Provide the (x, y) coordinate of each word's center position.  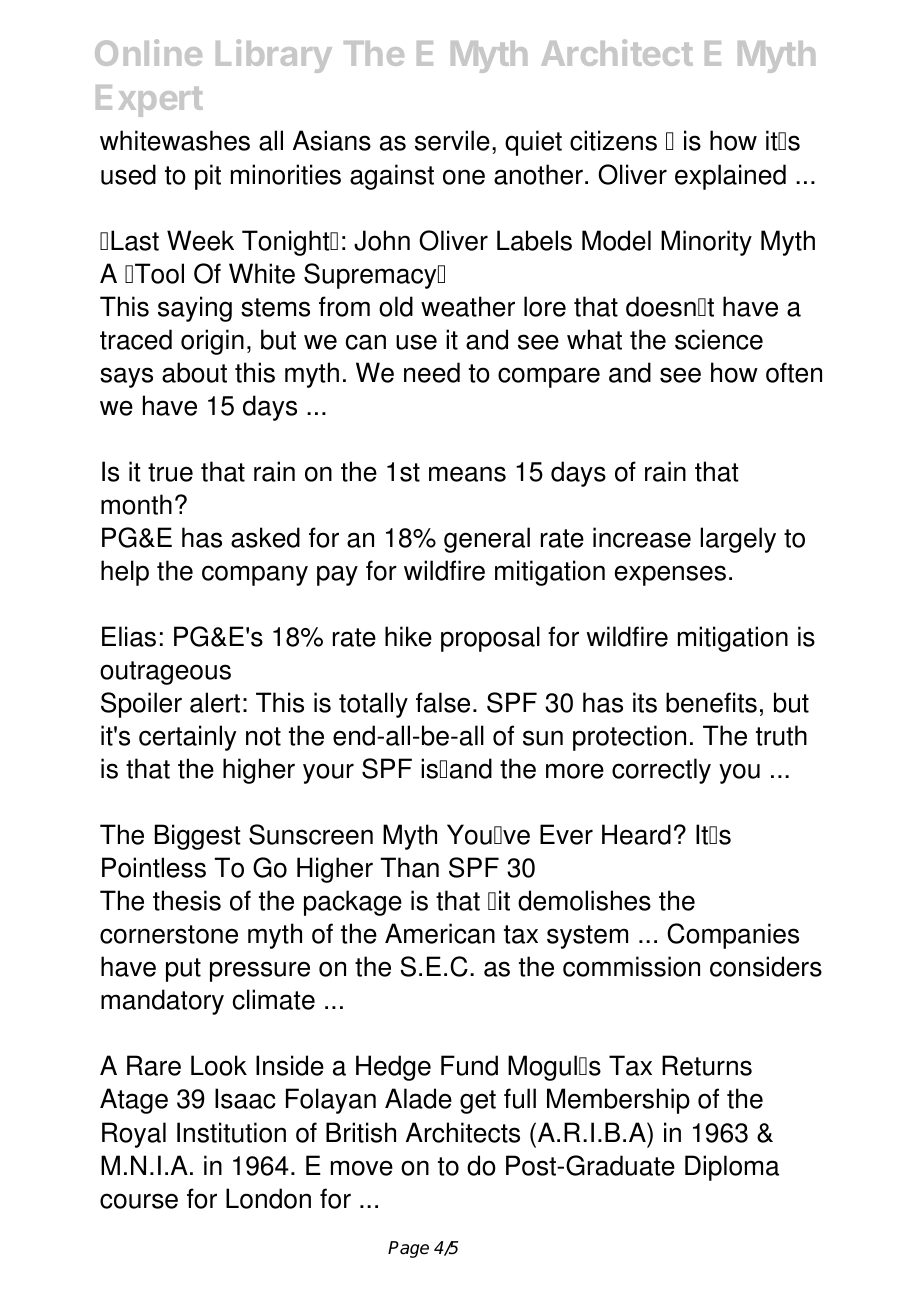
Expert (149, 101)
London (268, 1198)
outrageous (165, 673)
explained (730, 177)
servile (452, 140)
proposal (490, 639)
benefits (711, 702)
